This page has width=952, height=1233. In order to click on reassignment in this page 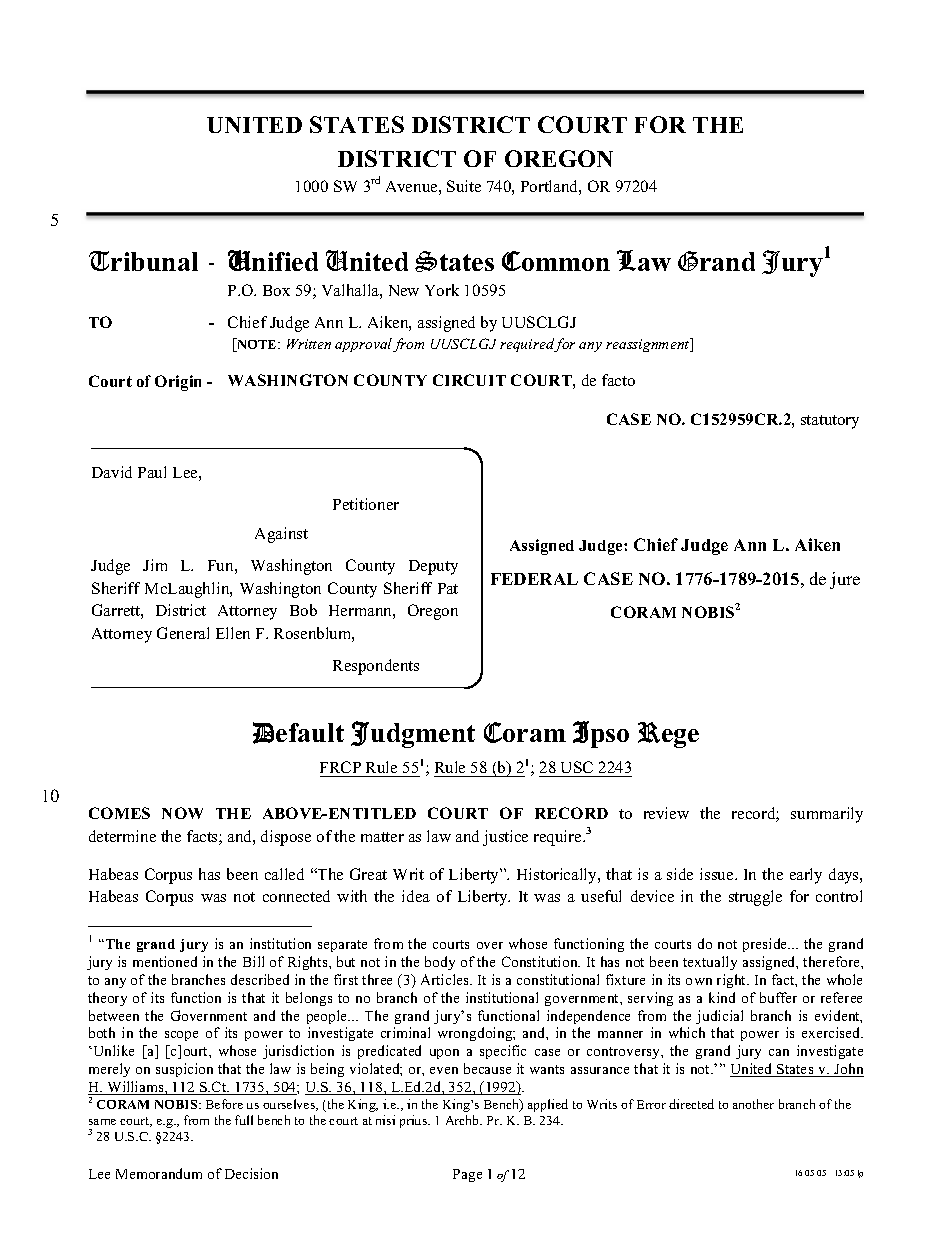, I will do `click(649, 345)`.
